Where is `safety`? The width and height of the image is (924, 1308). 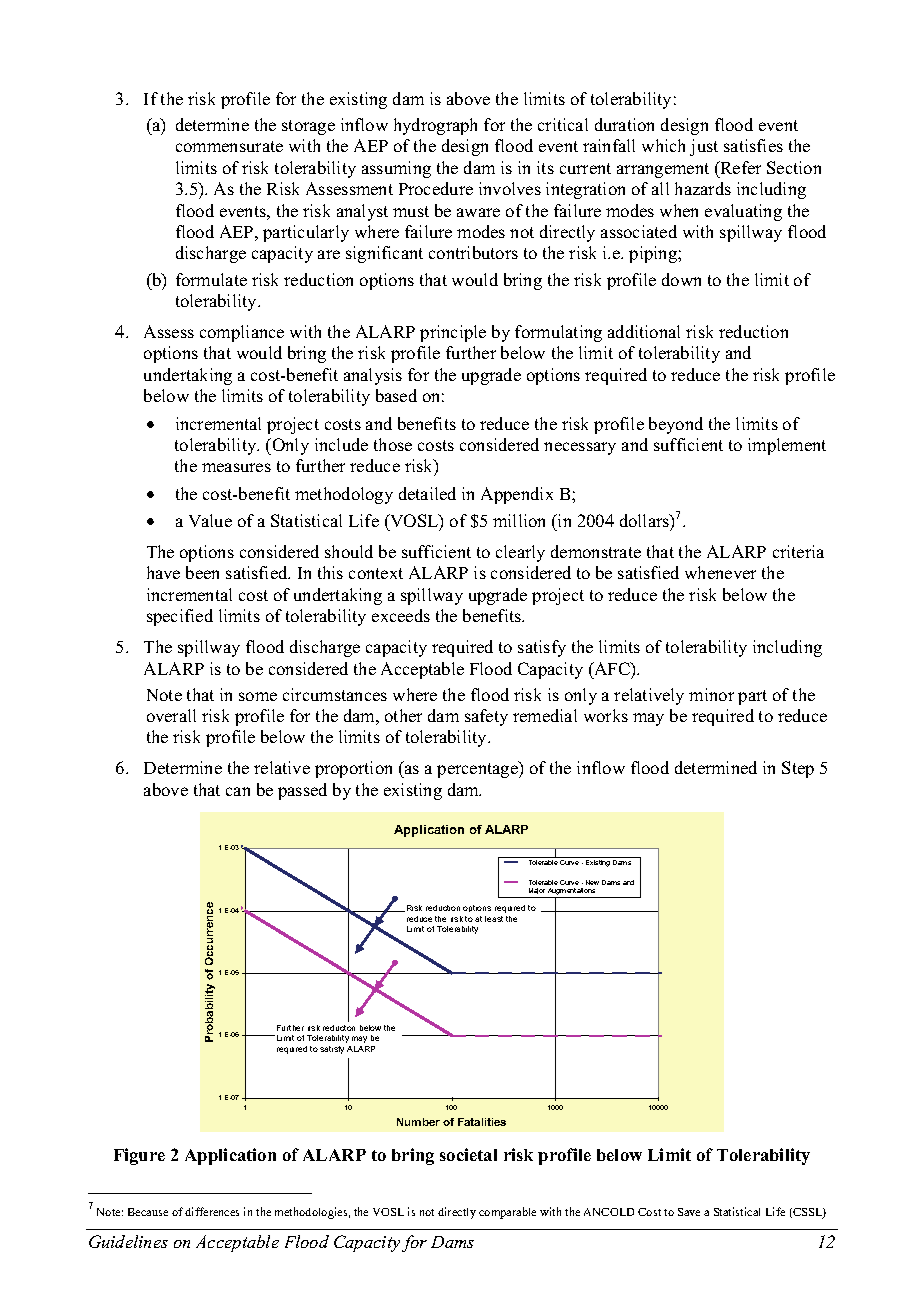 safety is located at coordinates (486, 717).
